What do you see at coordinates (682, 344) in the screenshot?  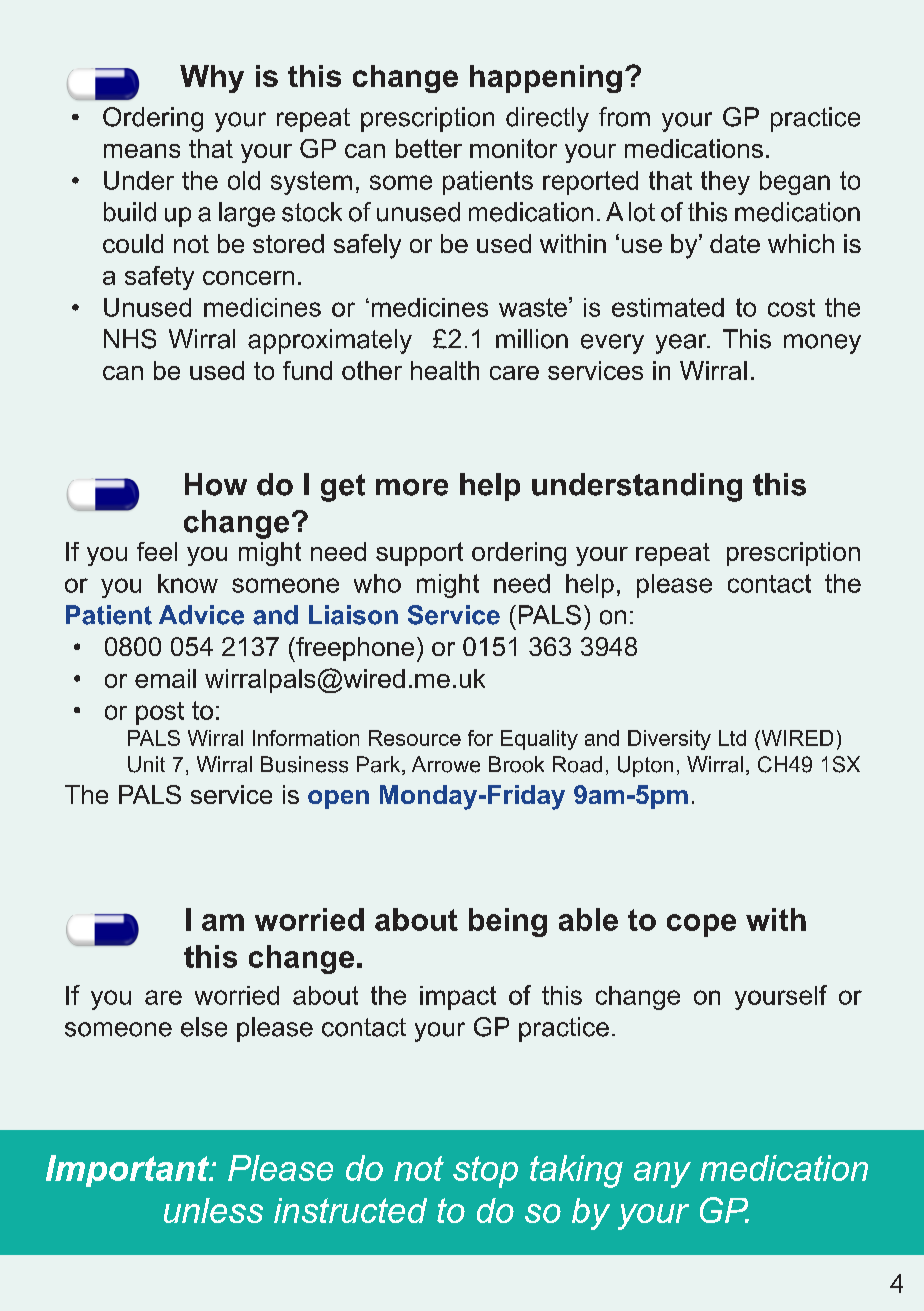 I see `year` at bounding box center [682, 344].
